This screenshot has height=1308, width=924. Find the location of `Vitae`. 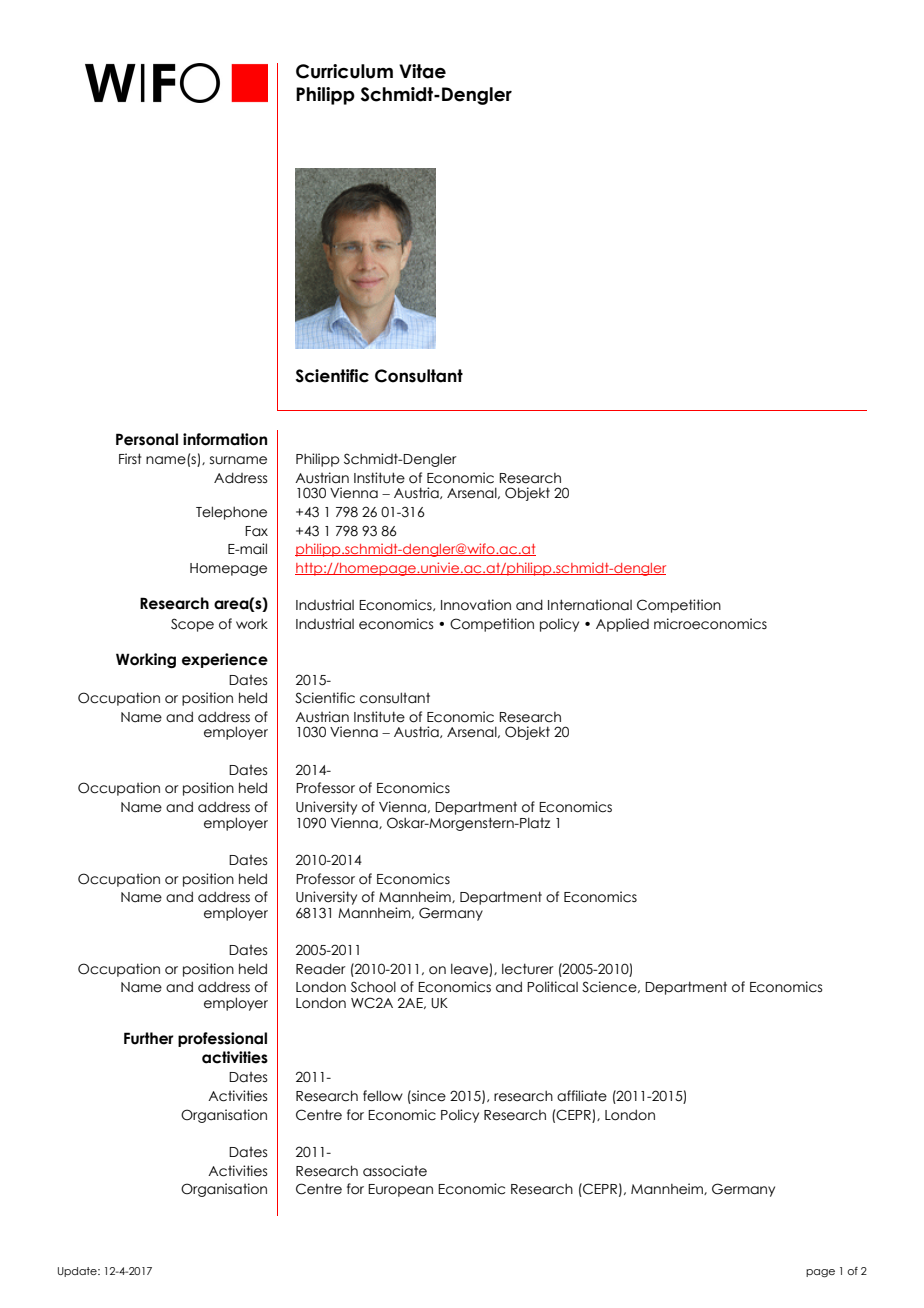

Vitae is located at coordinates (422, 71).
